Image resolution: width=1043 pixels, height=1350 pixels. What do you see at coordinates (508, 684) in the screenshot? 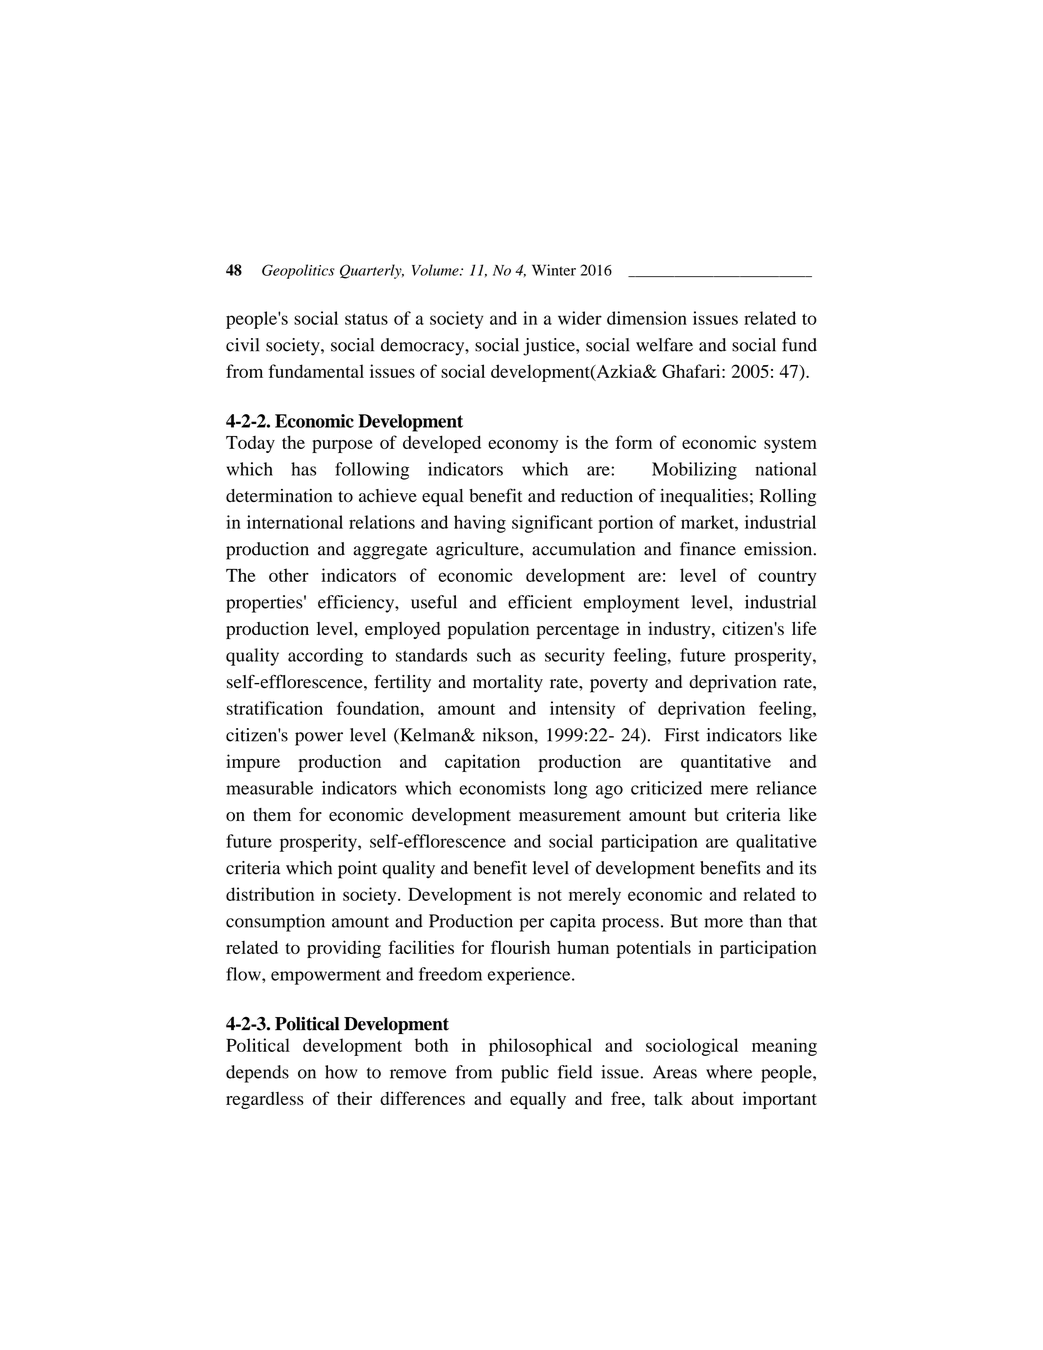
I see `mortality` at bounding box center [508, 684].
